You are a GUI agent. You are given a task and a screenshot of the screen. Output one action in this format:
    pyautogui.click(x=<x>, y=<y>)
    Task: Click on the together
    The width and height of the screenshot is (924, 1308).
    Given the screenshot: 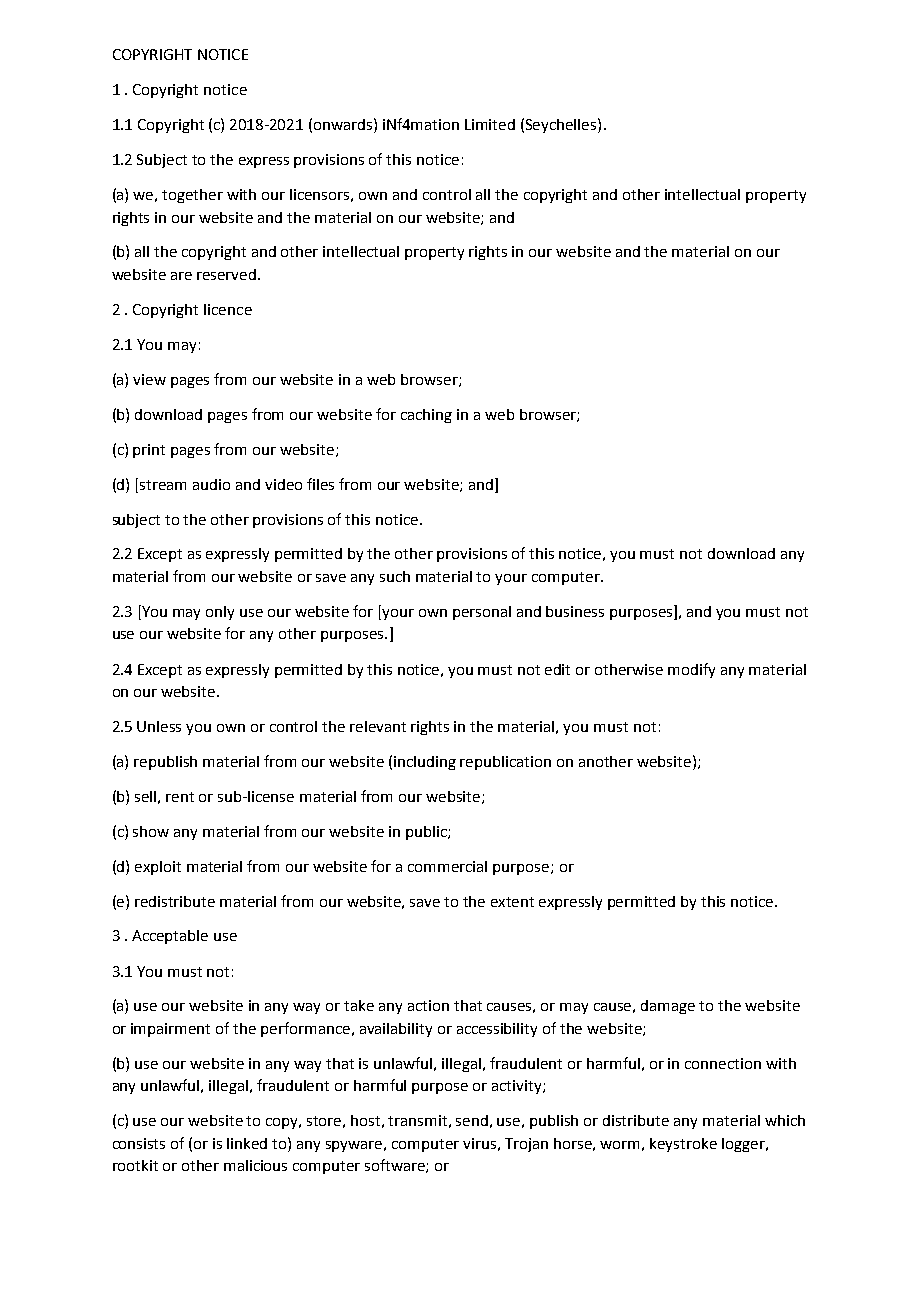 What is the action you would take?
    pyautogui.click(x=192, y=196)
